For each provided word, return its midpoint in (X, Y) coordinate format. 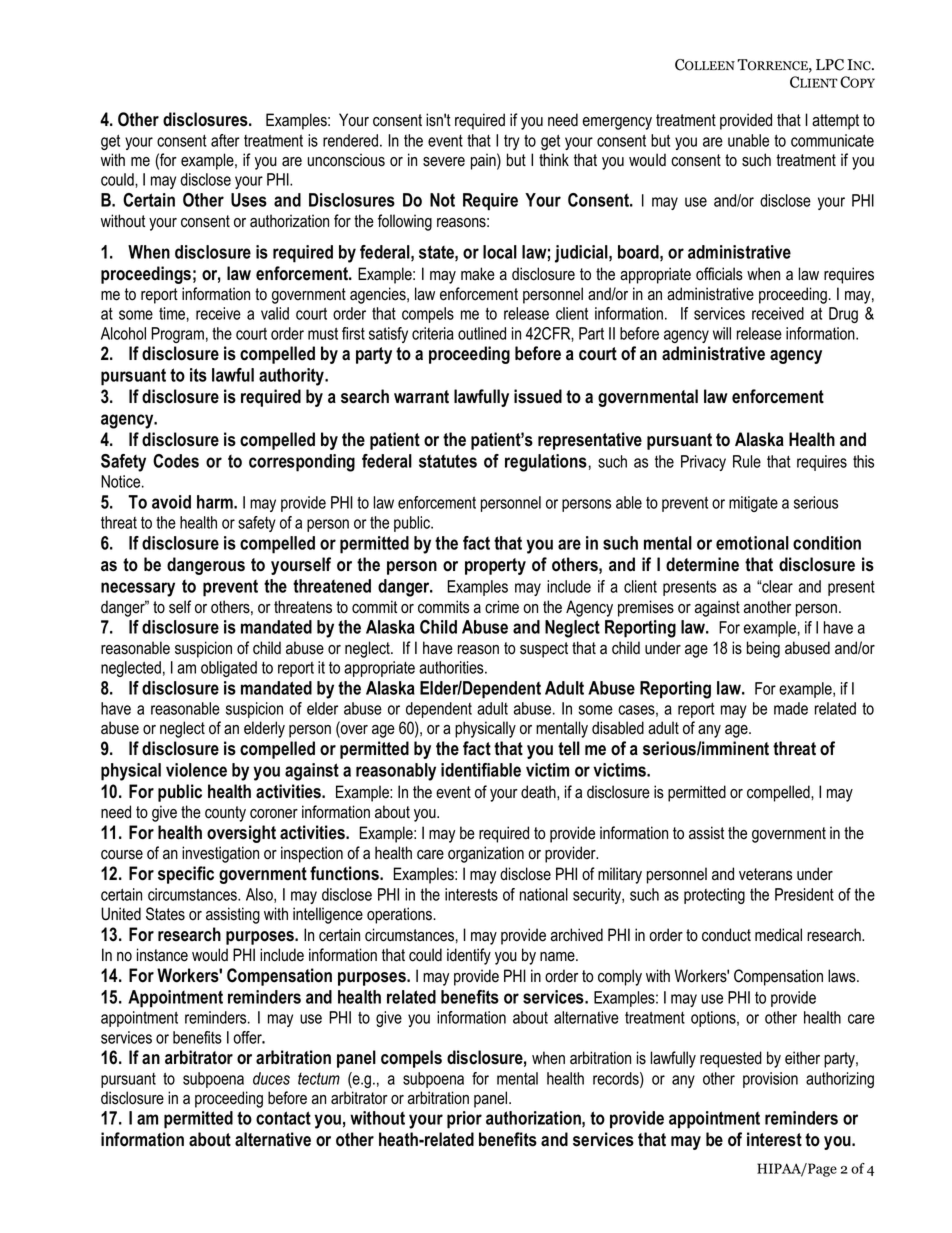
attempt (835, 122)
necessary (138, 589)
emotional (752, 543)
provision (770, 1080)
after (225, 140)
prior (464, 1120)
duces (271, 1078)
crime (502, 607)
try (512, 142)
